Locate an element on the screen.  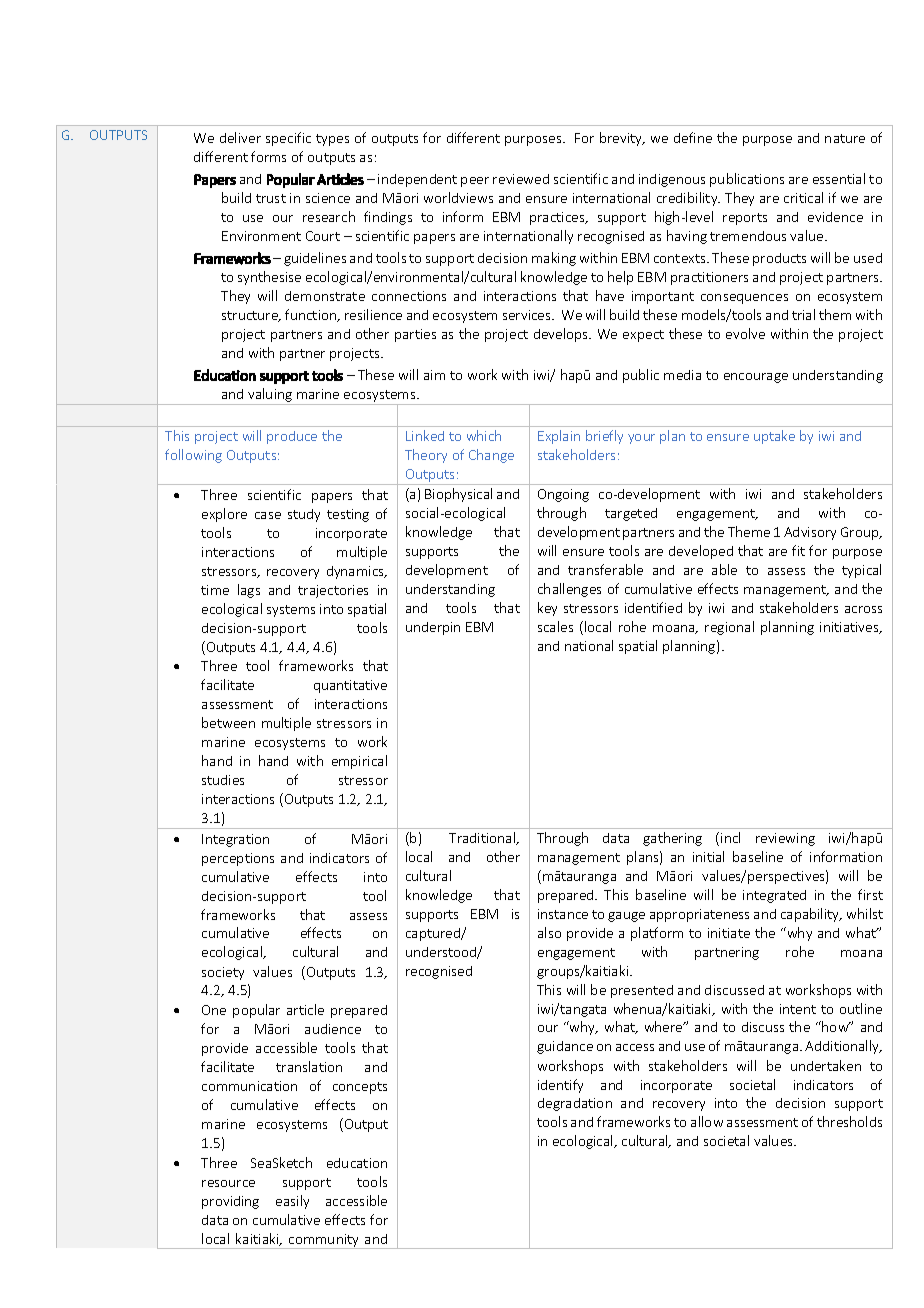
critical is located at coordinates (803, 197).
